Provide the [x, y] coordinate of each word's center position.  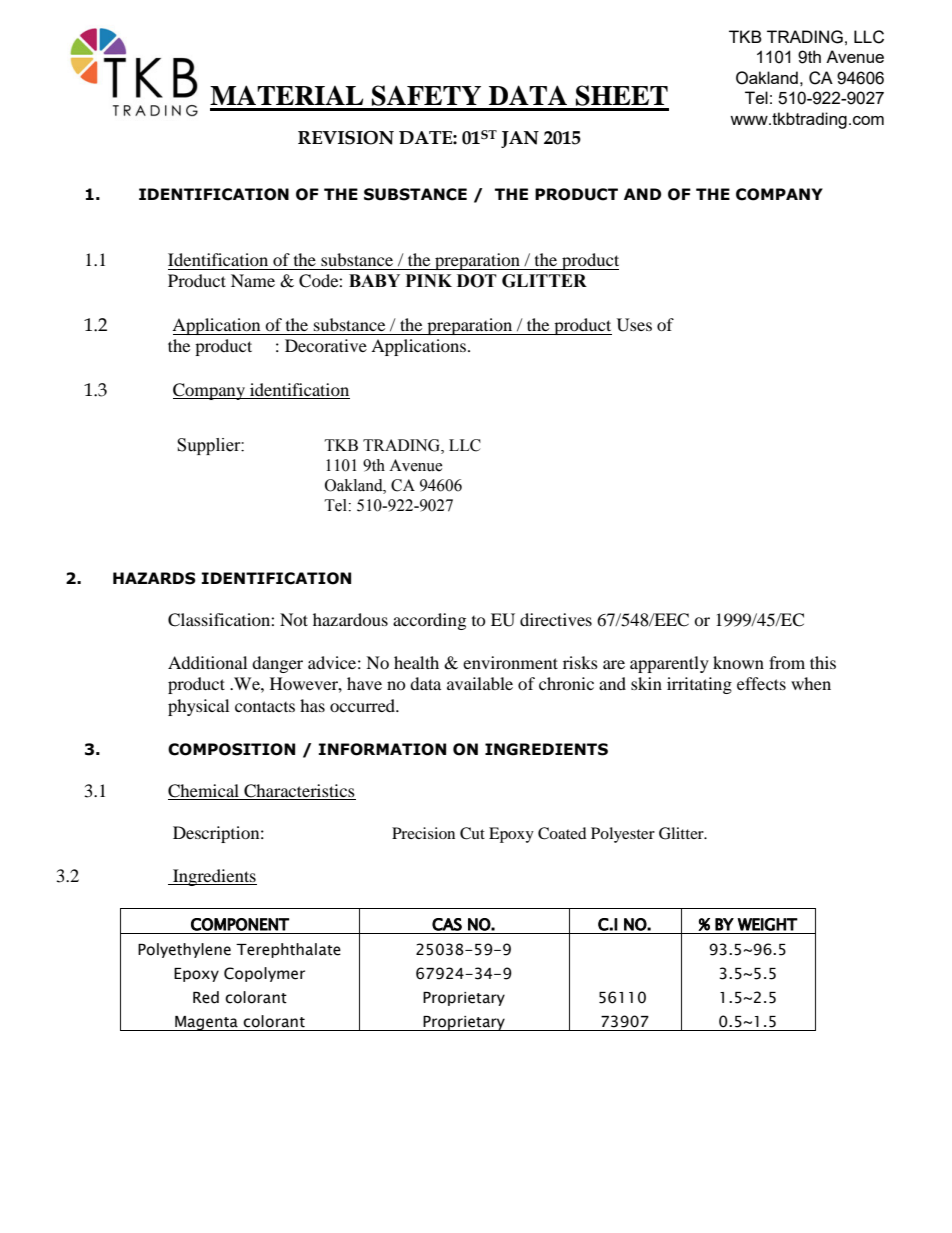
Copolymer [264, 974]
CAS [447, 924]
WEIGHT [767, 924]
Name [253, 280]
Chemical [203, 791]
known [738, 662]
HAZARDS [154, 578]
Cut [472, 833]
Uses [634, 325]
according [429, 621]
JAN [520, 139]
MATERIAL [286, 95]
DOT [477, 281]
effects [761, 683]
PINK [429, 280]
